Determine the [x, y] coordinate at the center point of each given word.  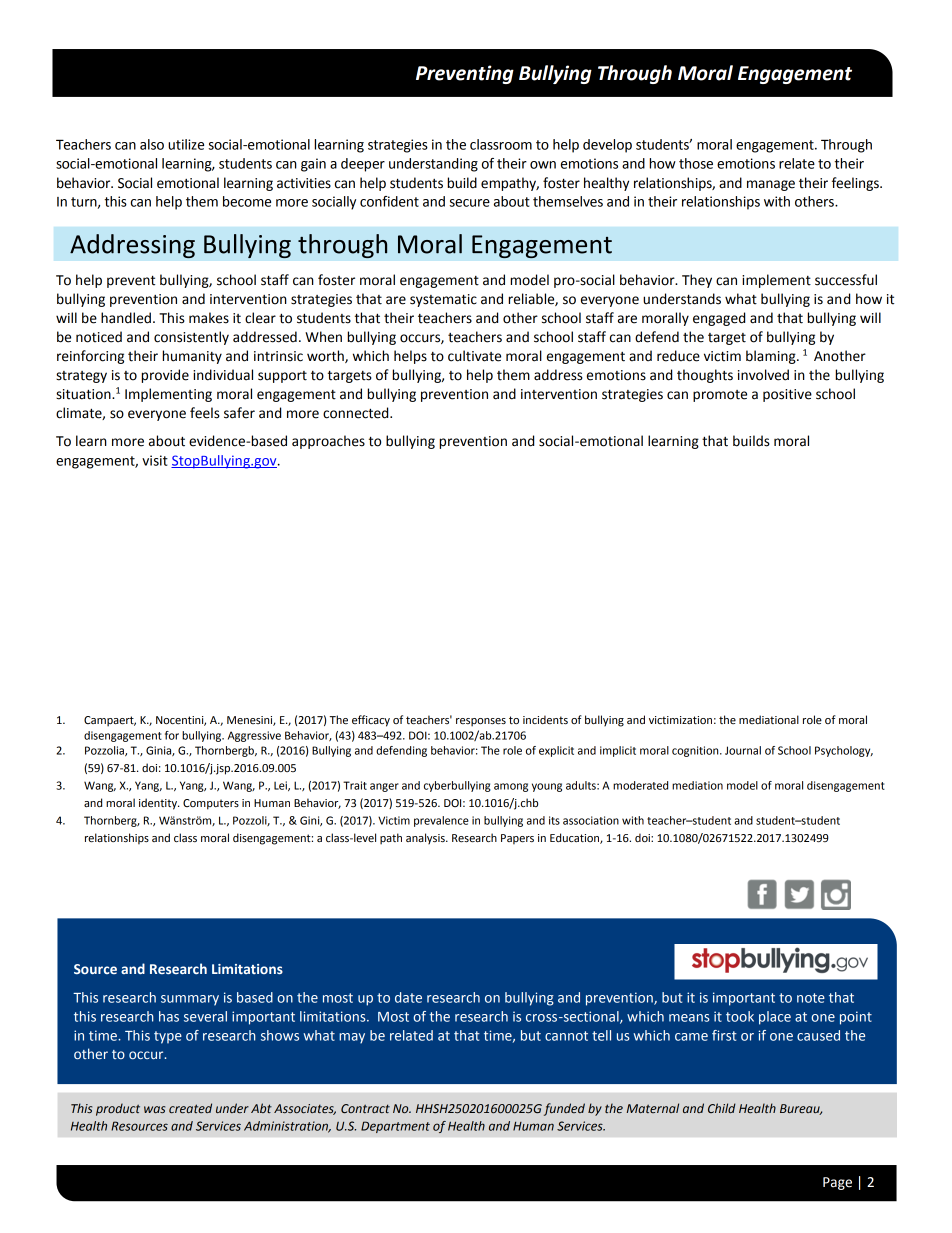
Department [395, 1127]
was [154, 1109]
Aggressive [254, 736]
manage [771, 185]
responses [481, 722]
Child [722, 1108]
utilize [186, 144]
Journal [743, 750]
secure [469, 203]
